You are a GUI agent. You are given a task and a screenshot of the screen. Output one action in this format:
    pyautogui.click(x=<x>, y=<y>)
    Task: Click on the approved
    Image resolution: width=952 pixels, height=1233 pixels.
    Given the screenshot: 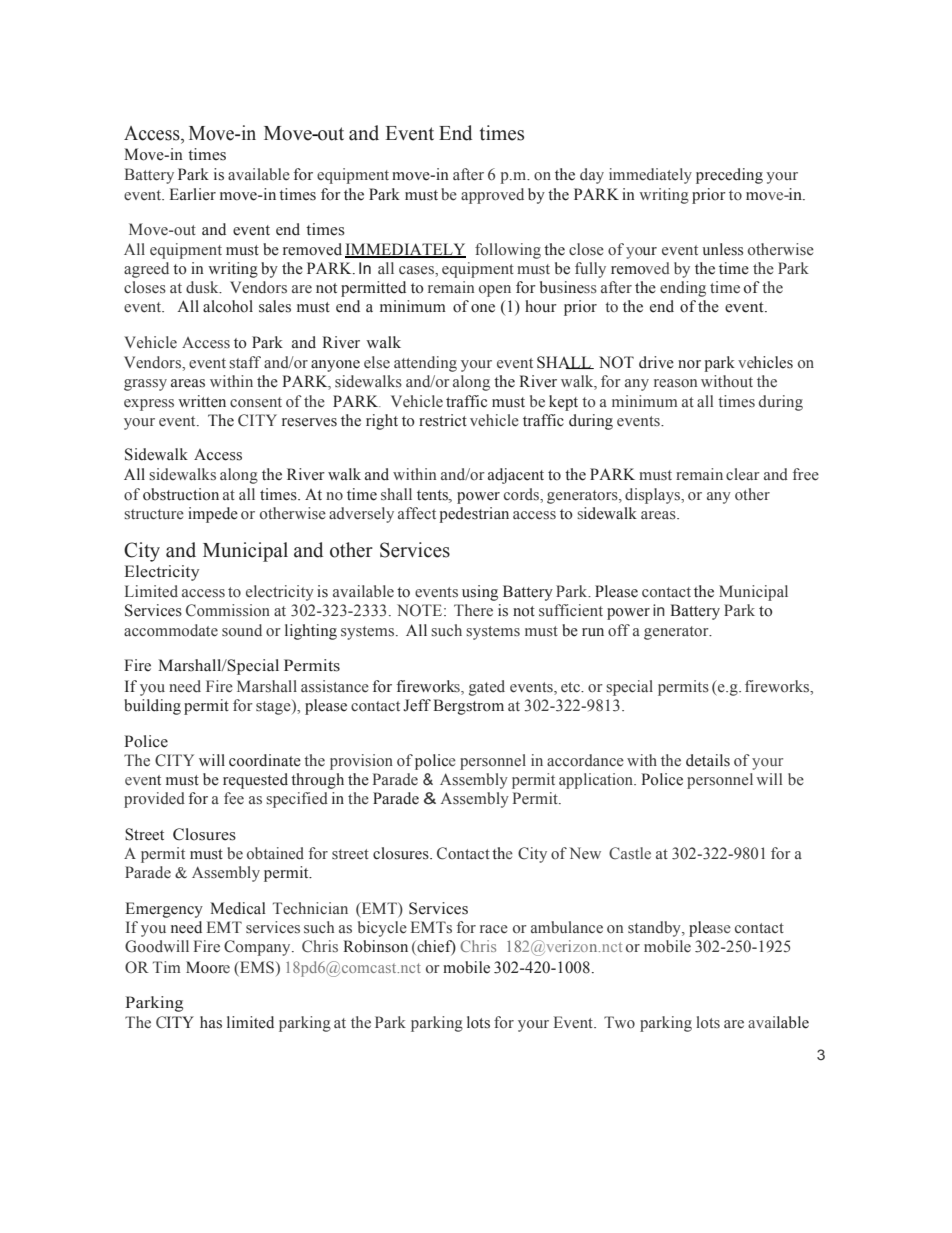 What is the action you would take?
    pyautogui.click(x=492, y=196)
